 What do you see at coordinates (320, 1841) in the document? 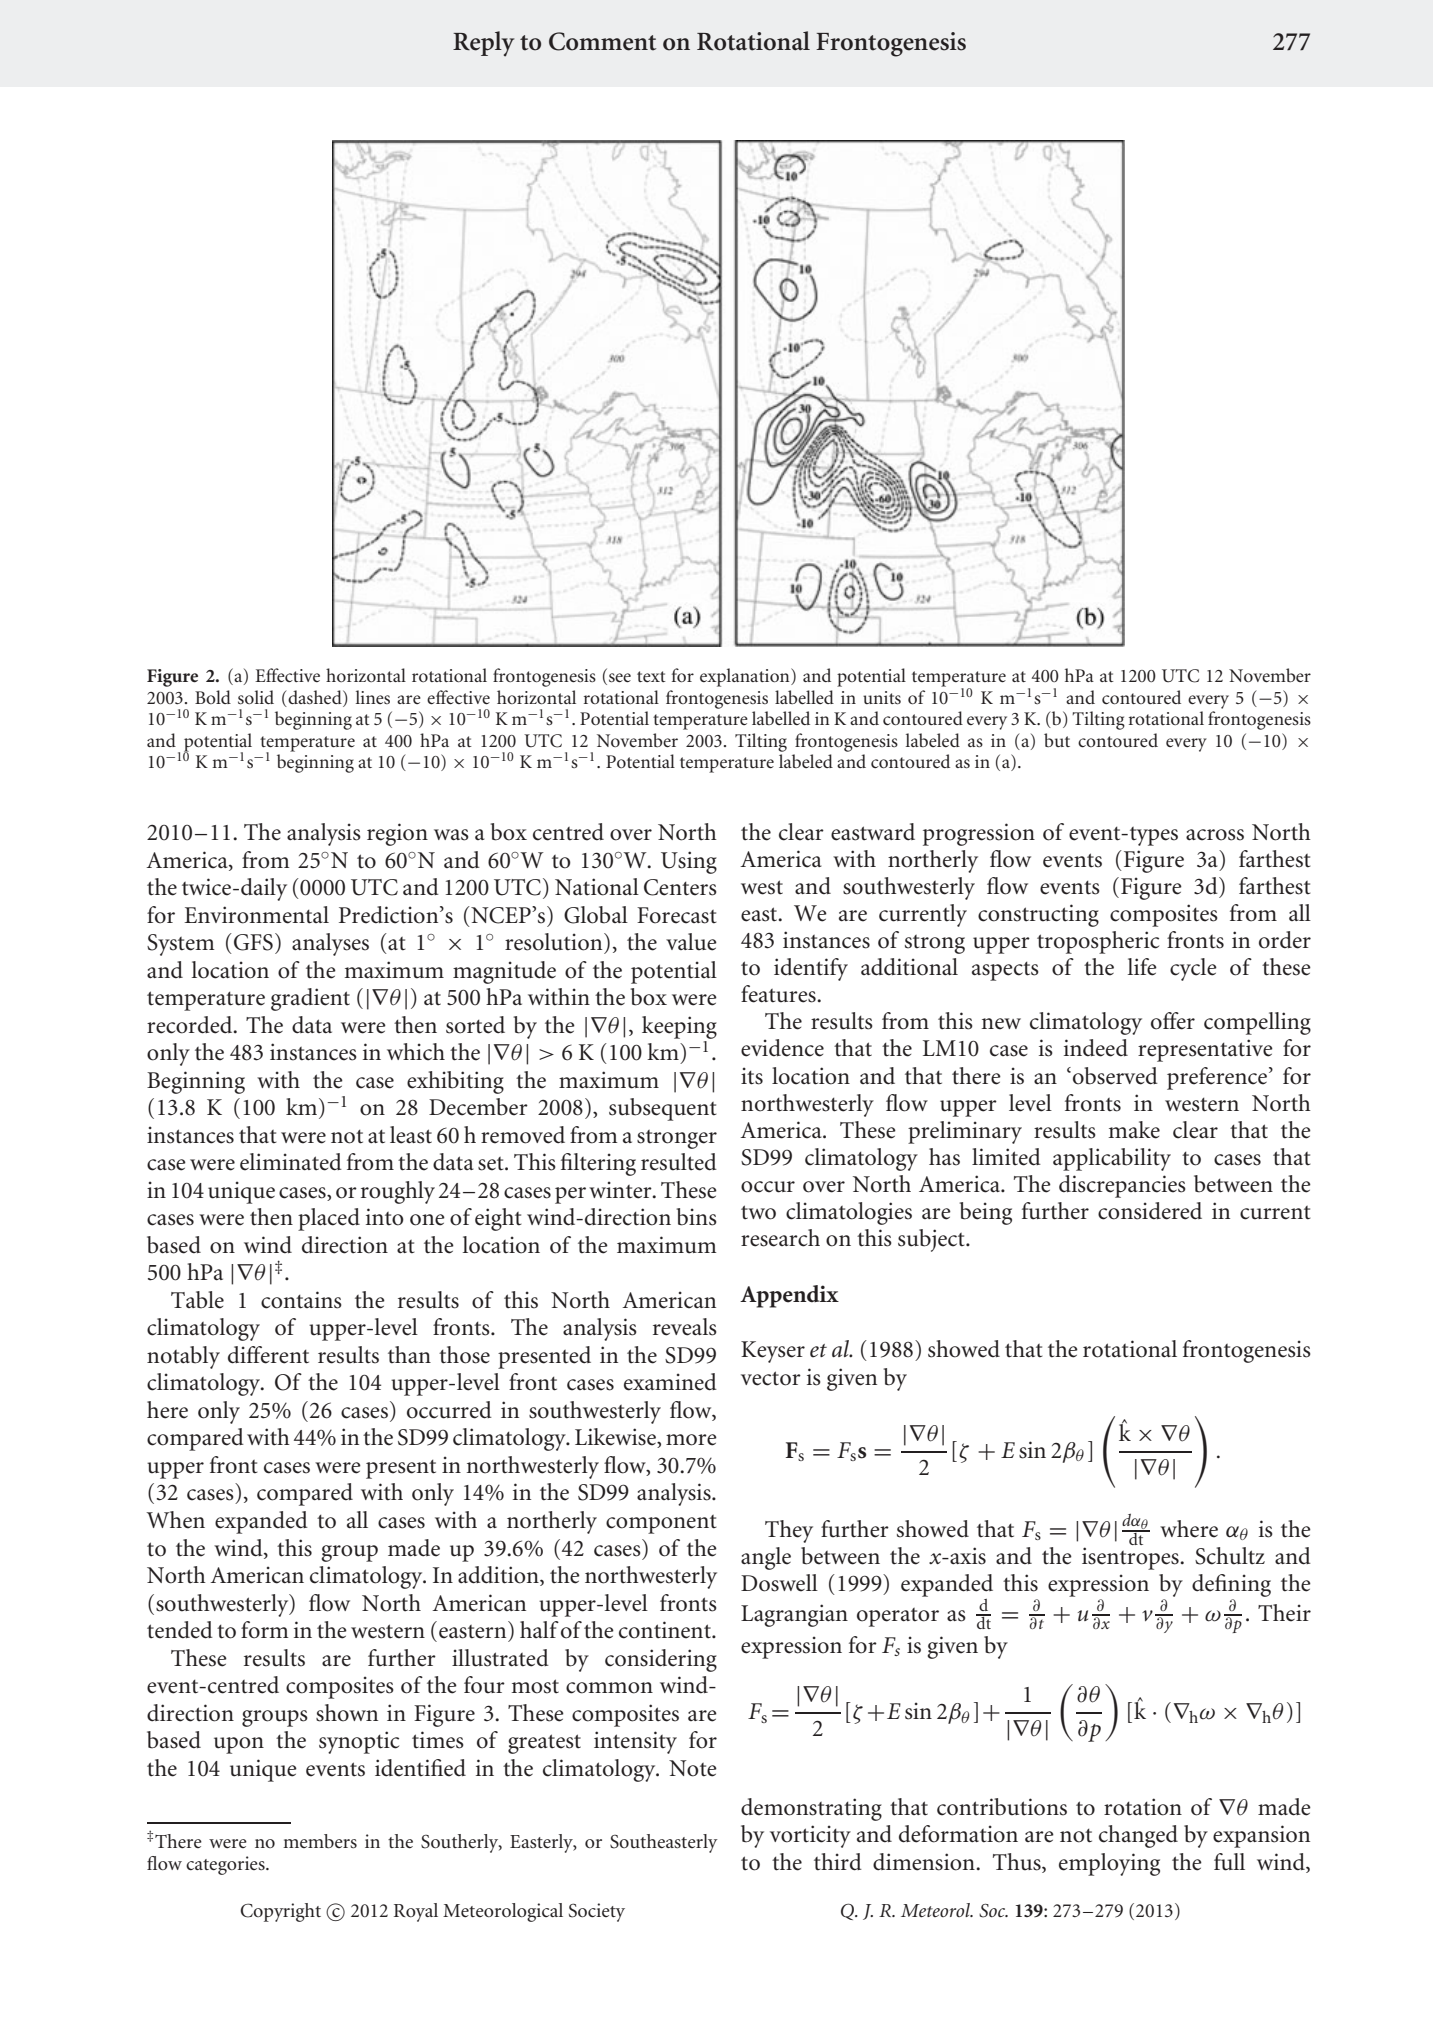
I see `members` at bounding box center [320, 1841].
